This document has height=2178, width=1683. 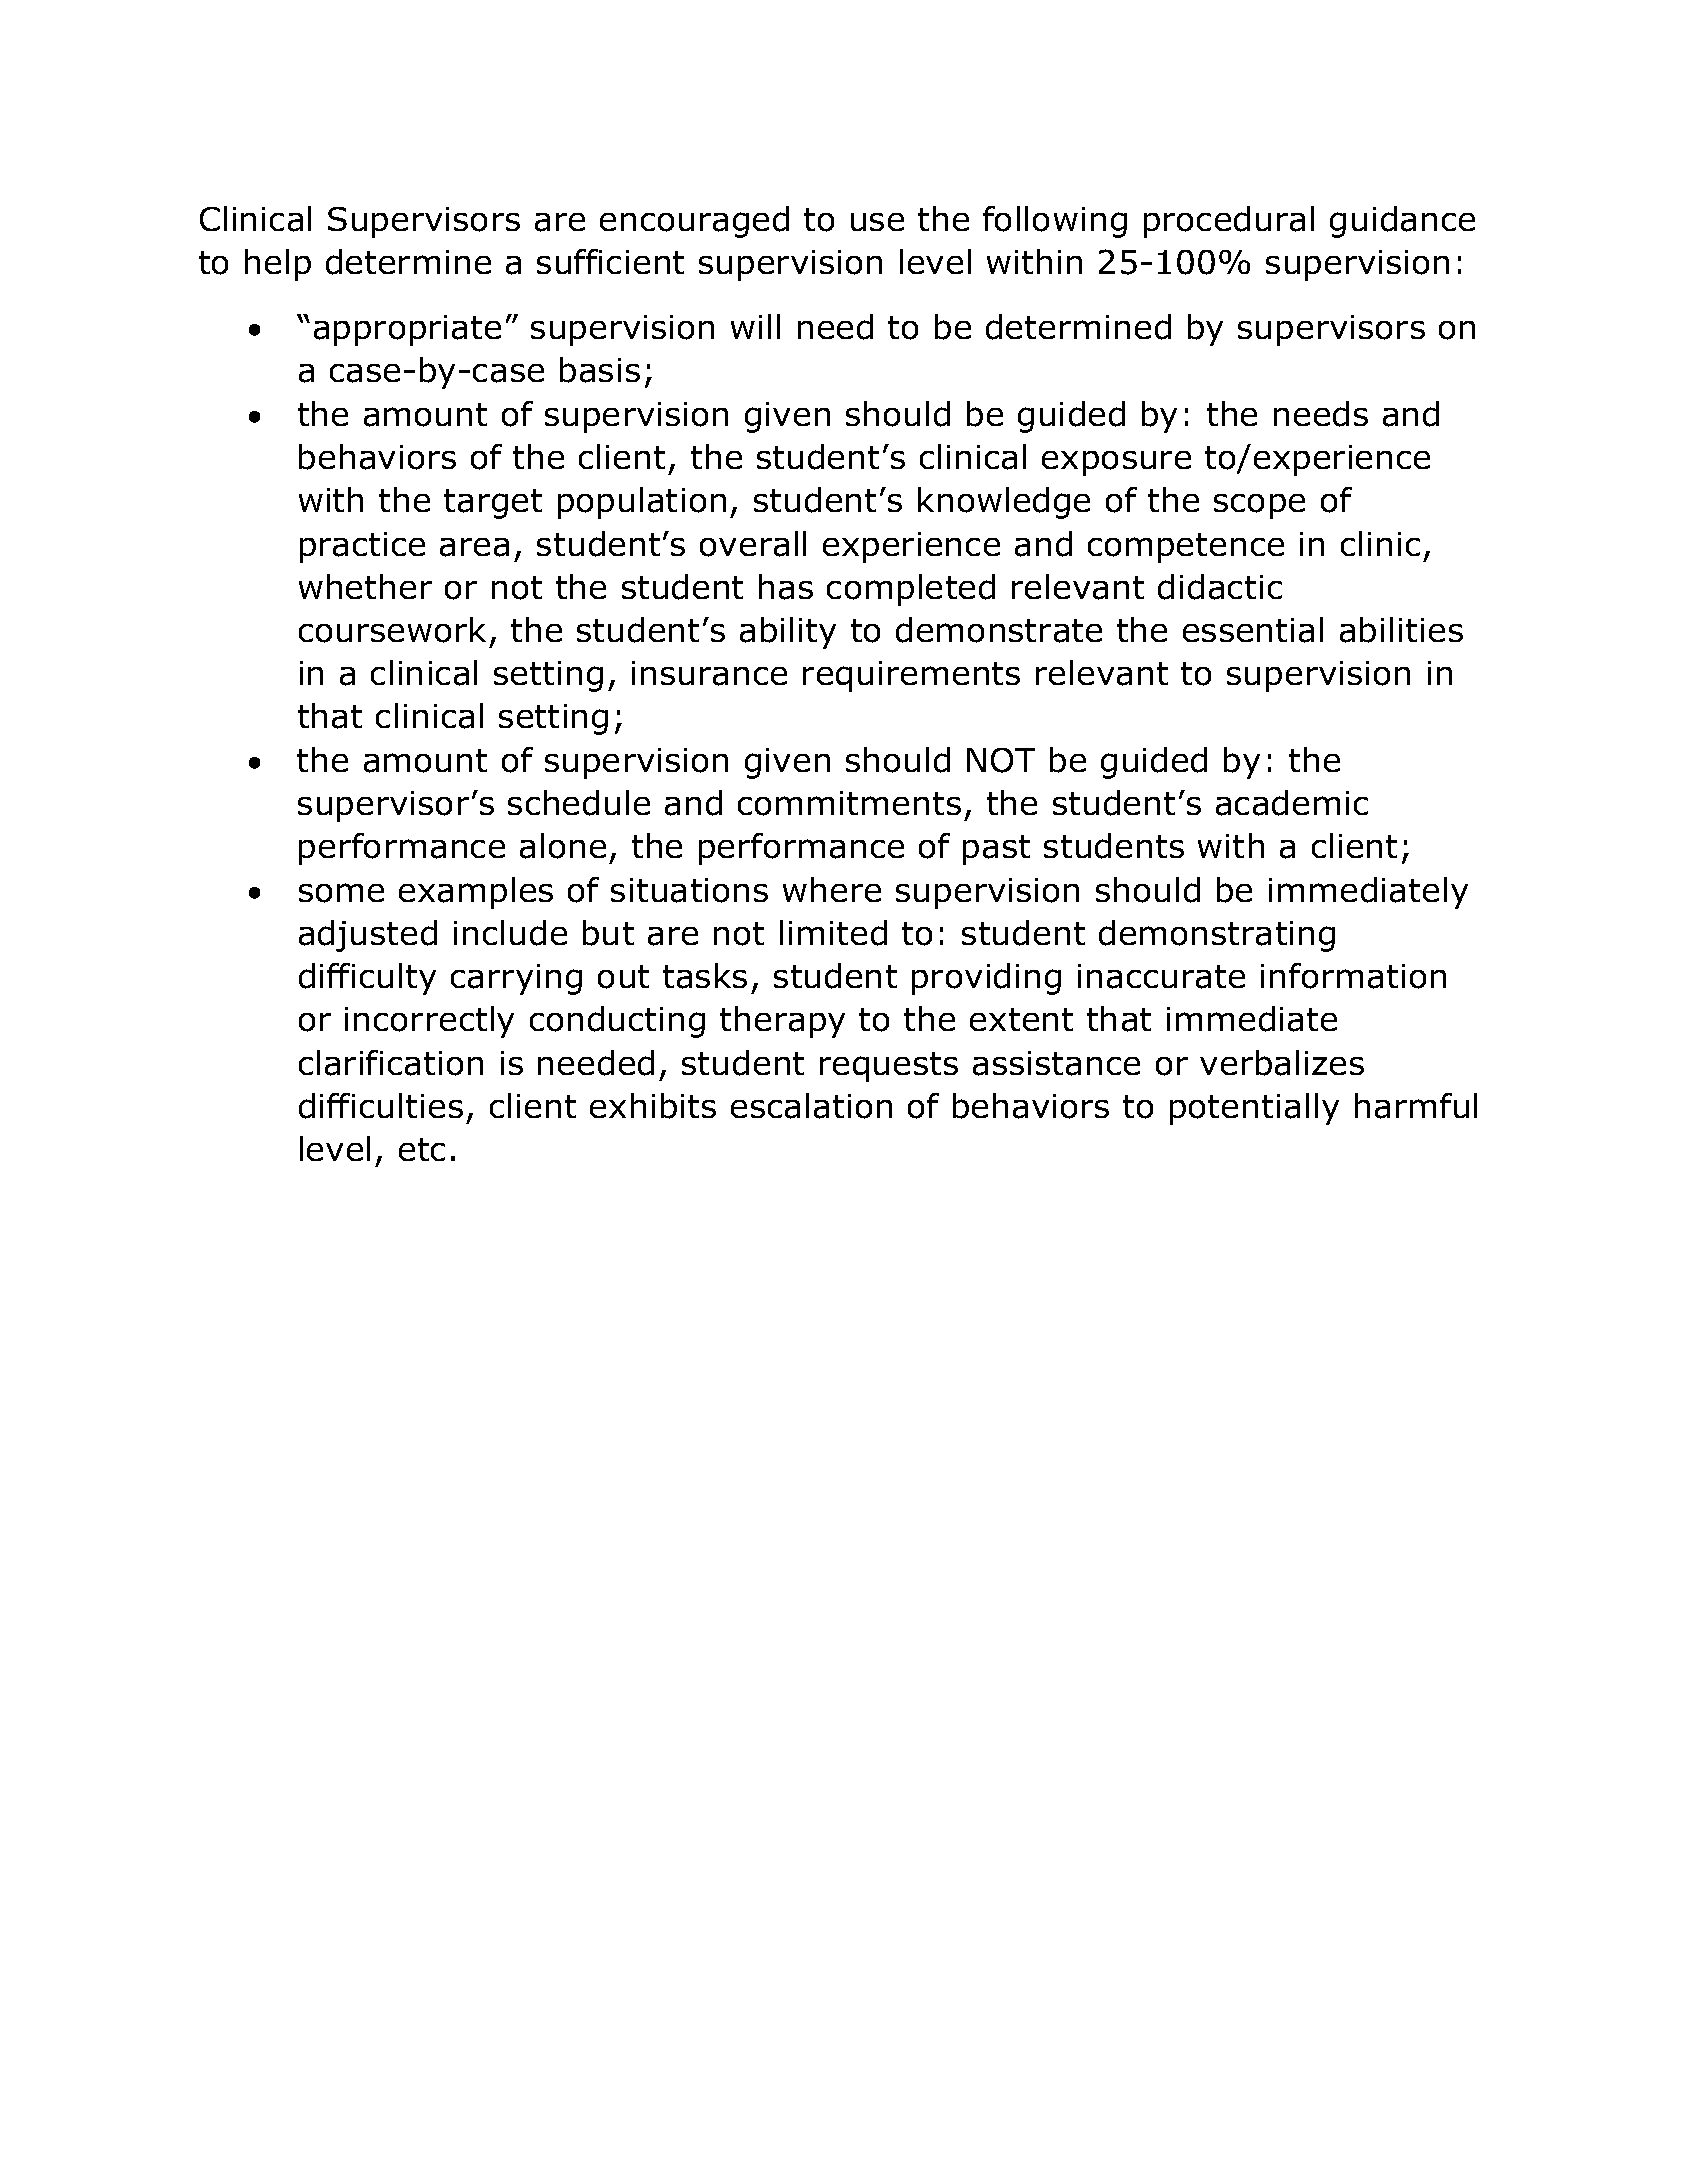 What do you see at coordinates (362, 547) in the document?
I see `practice` at bounding box center [362, 547].
